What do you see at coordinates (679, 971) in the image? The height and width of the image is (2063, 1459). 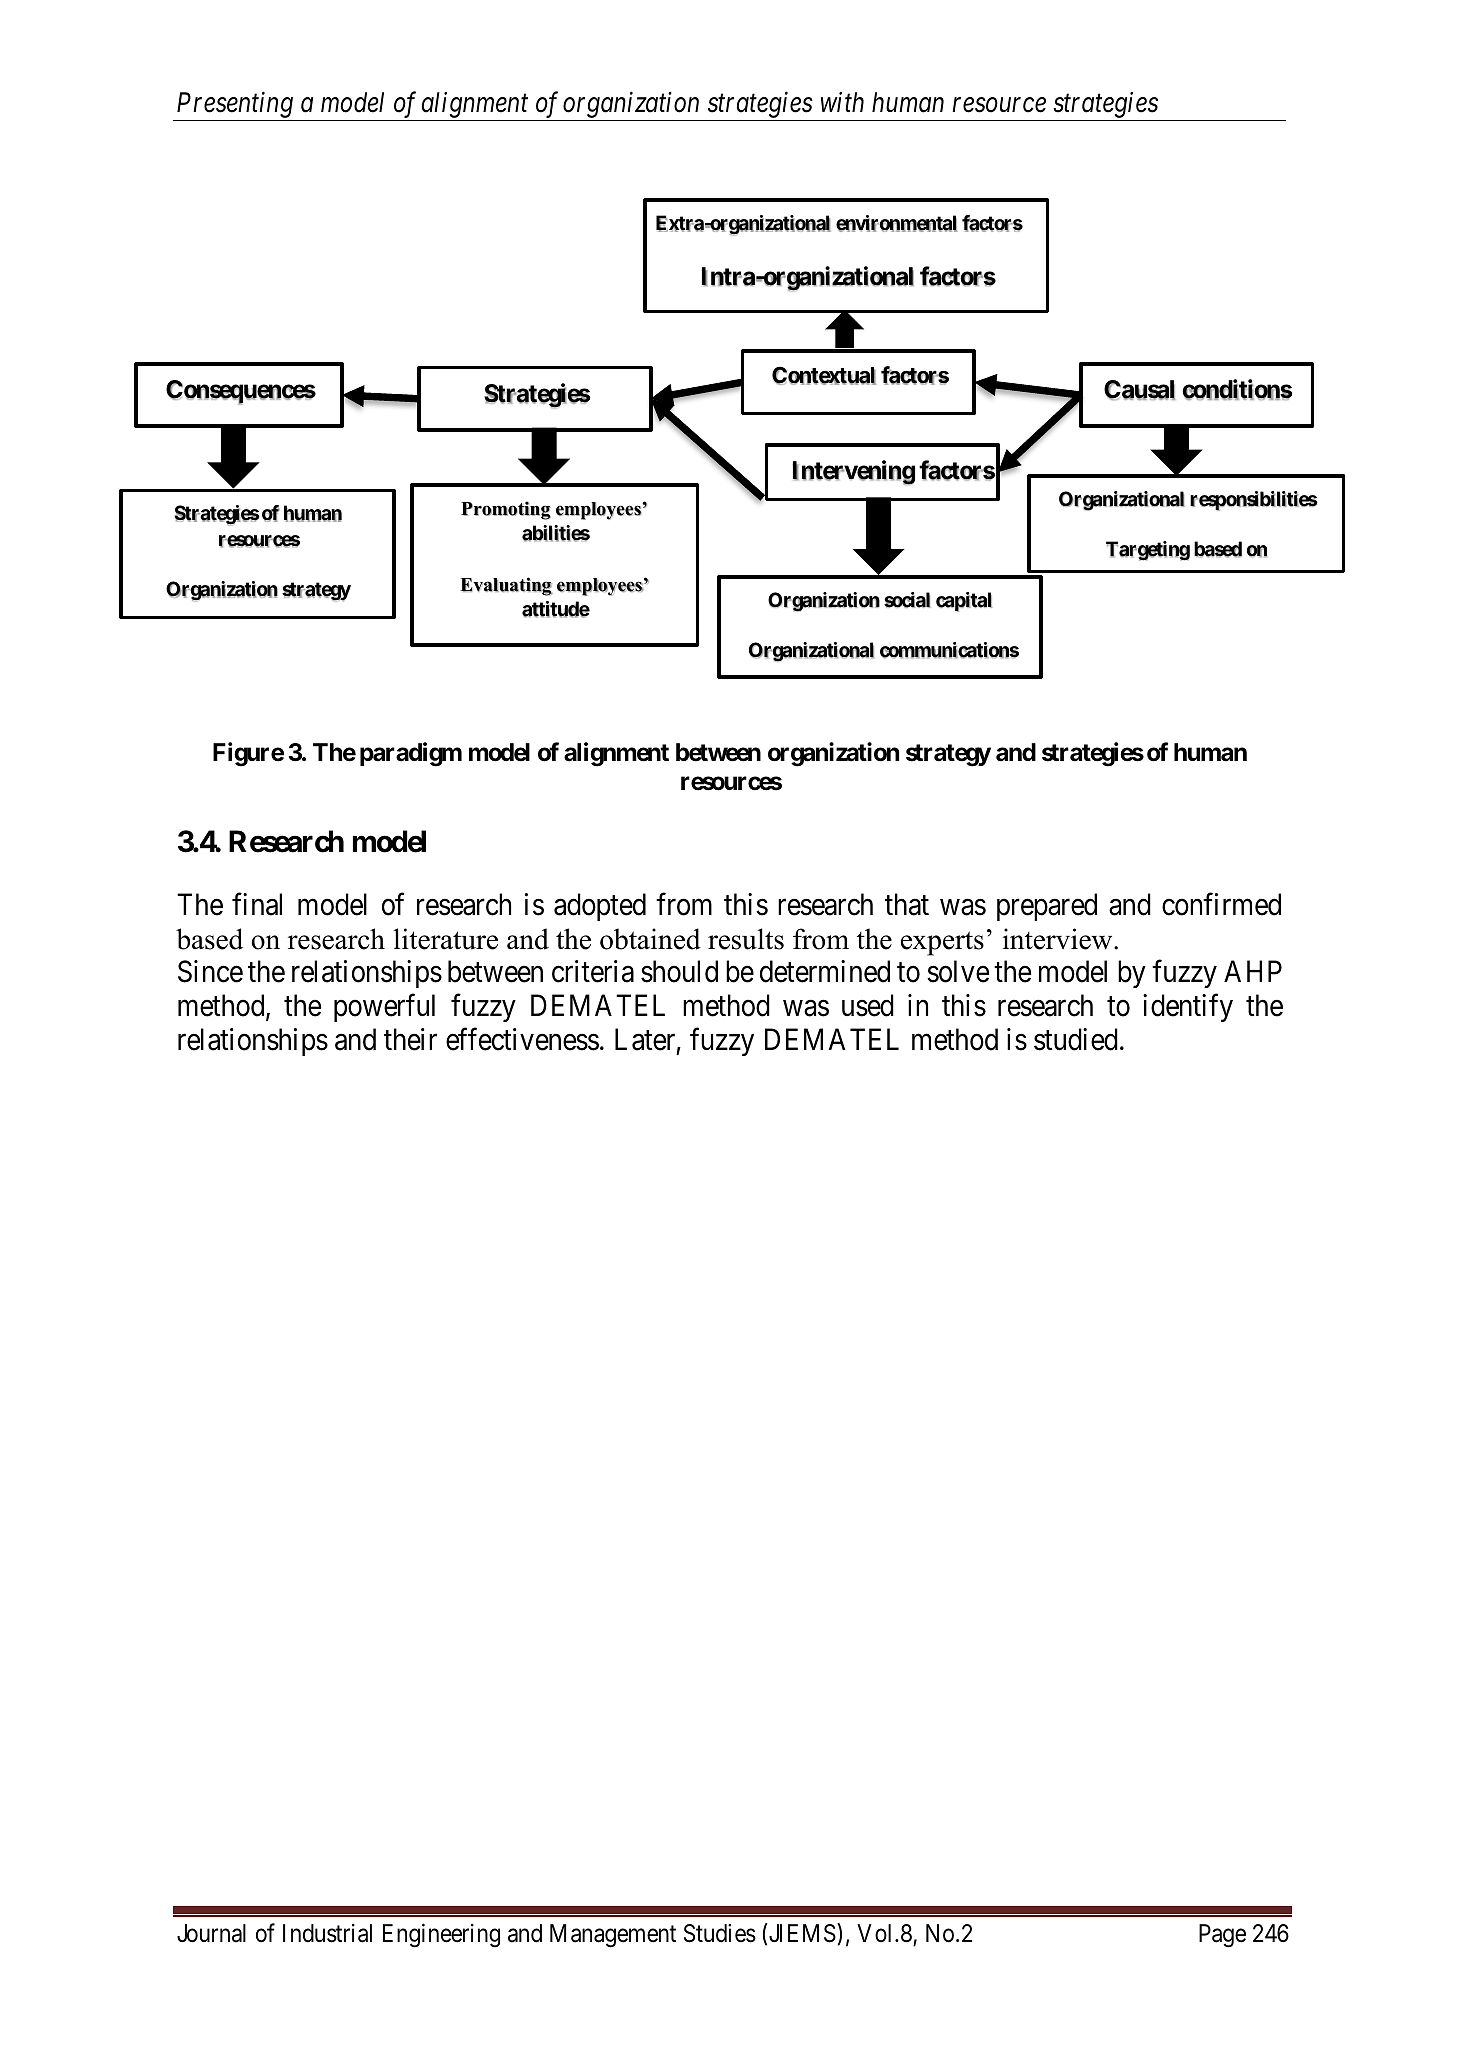 I see `should` at bounding box center [679, 971].
